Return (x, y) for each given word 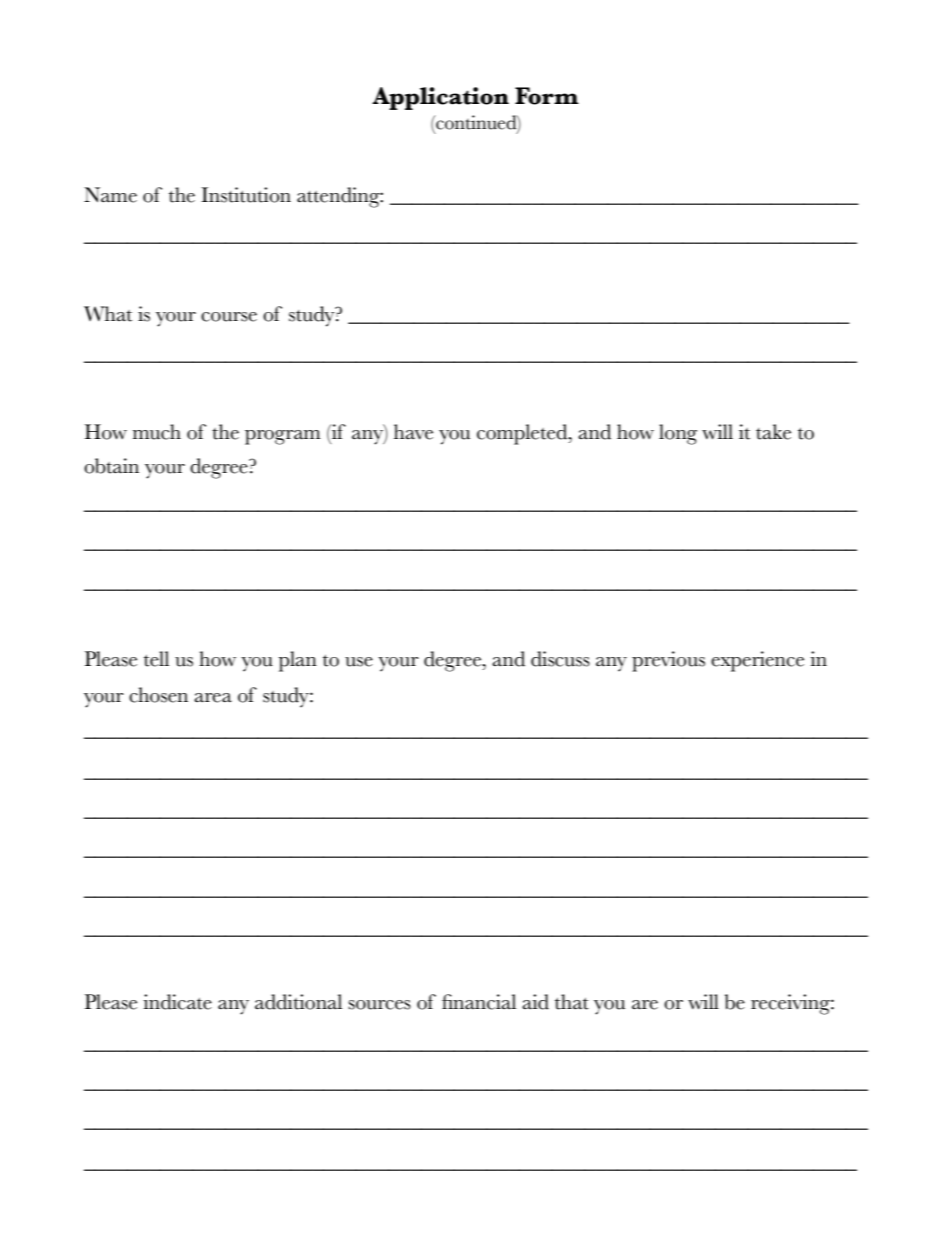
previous (668, 661)
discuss (560, 659)
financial (479, 1002)
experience (757, 661)
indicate (177, 1002)
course (229, 317)
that (572, 1002)
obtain (111, 466)
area (213, 698)
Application (440, 98)
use (359, 662)
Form (547, 96)
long (678, 434)
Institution (246, 195)
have (413, 432)
